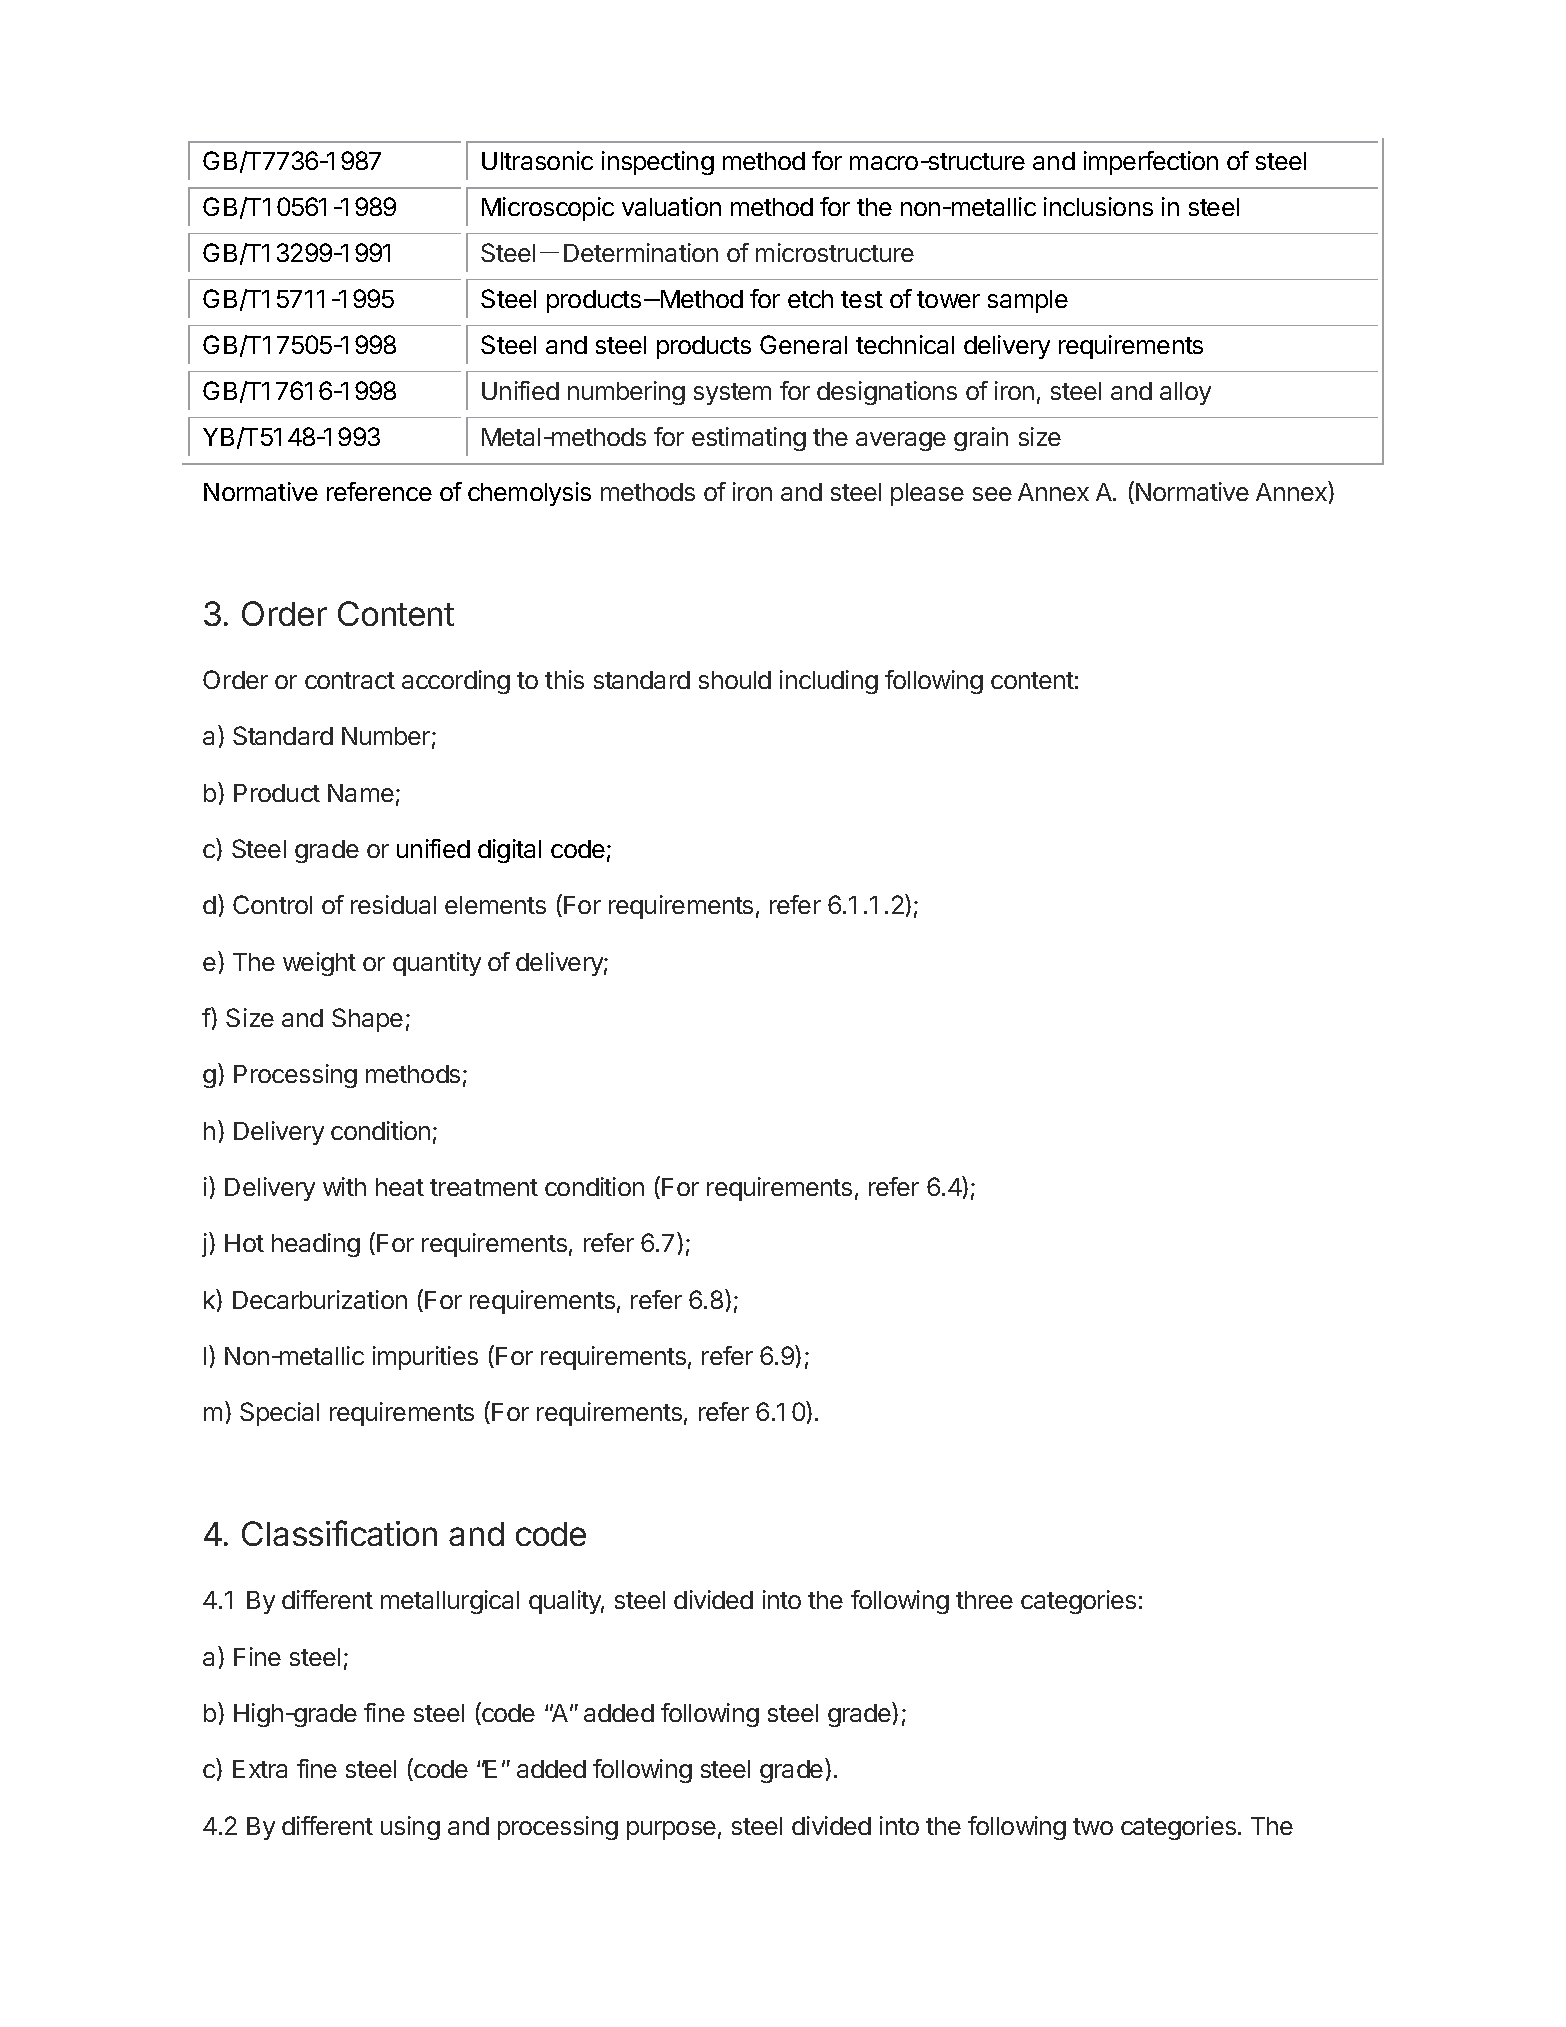  I want to click on Ultrasonic, so click(537, 160).
